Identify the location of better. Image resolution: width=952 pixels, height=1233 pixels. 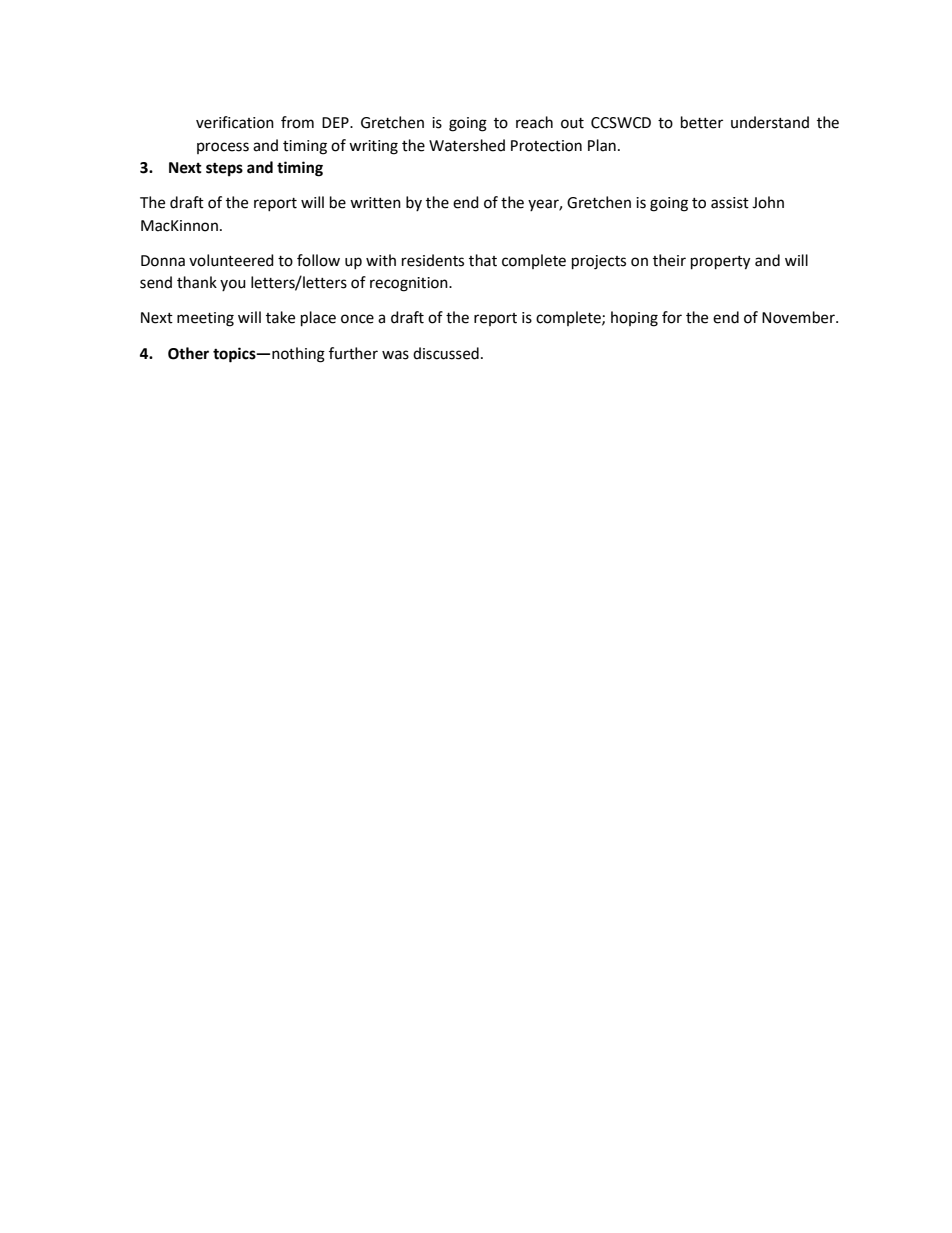
(702, 122).
